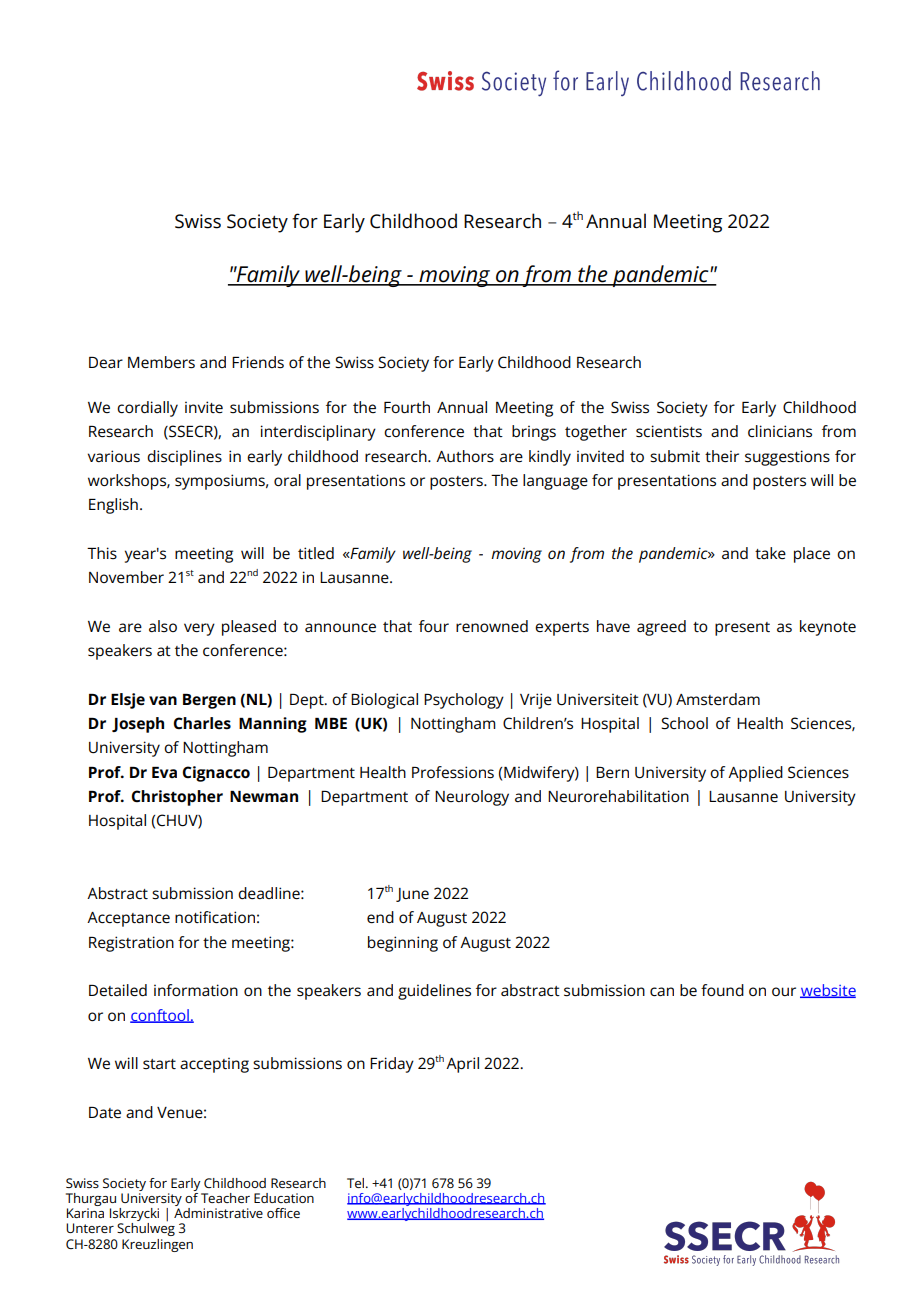 The image size is (924, 1307). Describe the element at coordinates (534, 433) in the screenshot. I see `brings` at that location.
